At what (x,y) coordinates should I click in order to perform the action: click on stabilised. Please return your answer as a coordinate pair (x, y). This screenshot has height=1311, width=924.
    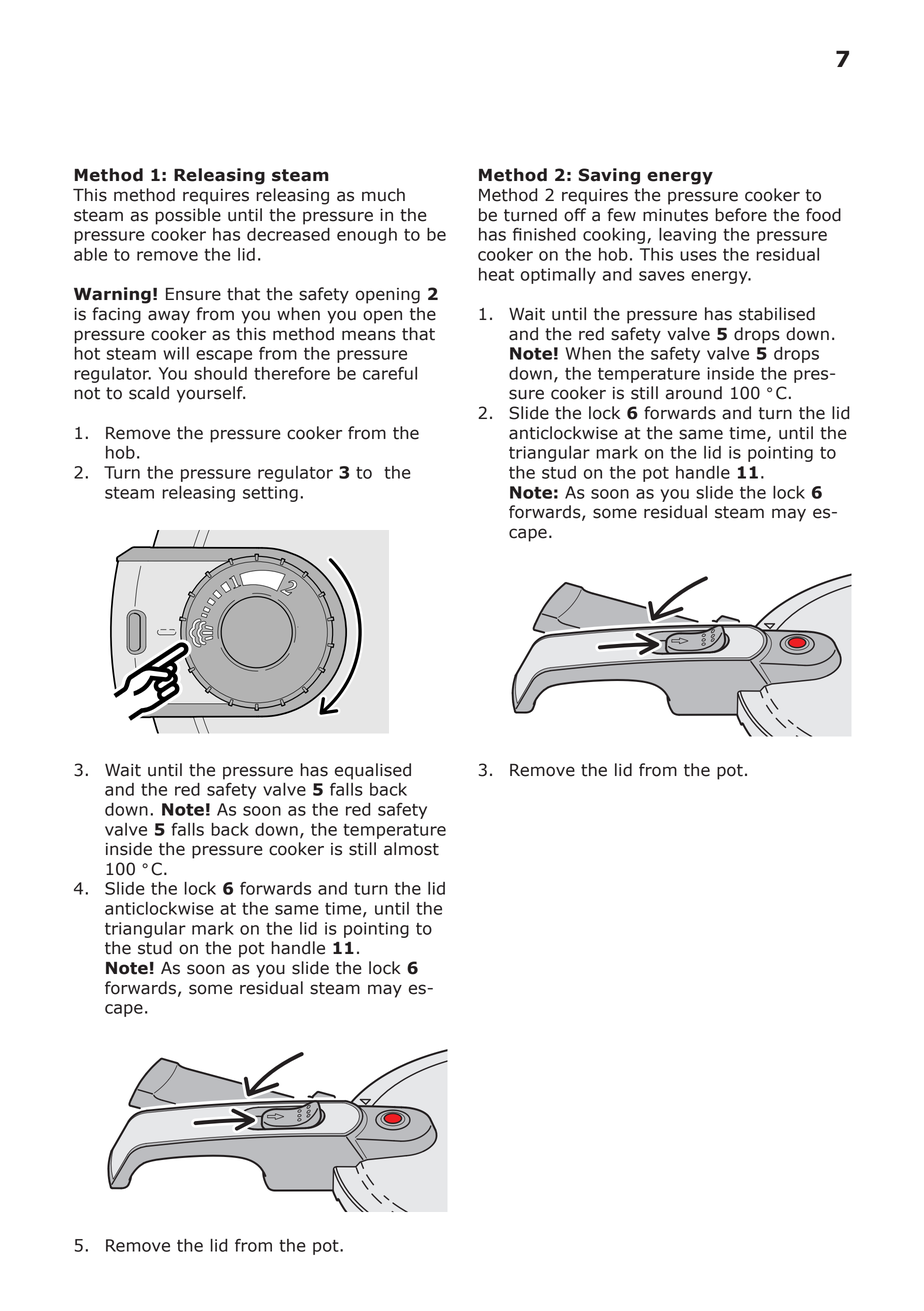
    Looking at the image, I should click on (777, 314).
